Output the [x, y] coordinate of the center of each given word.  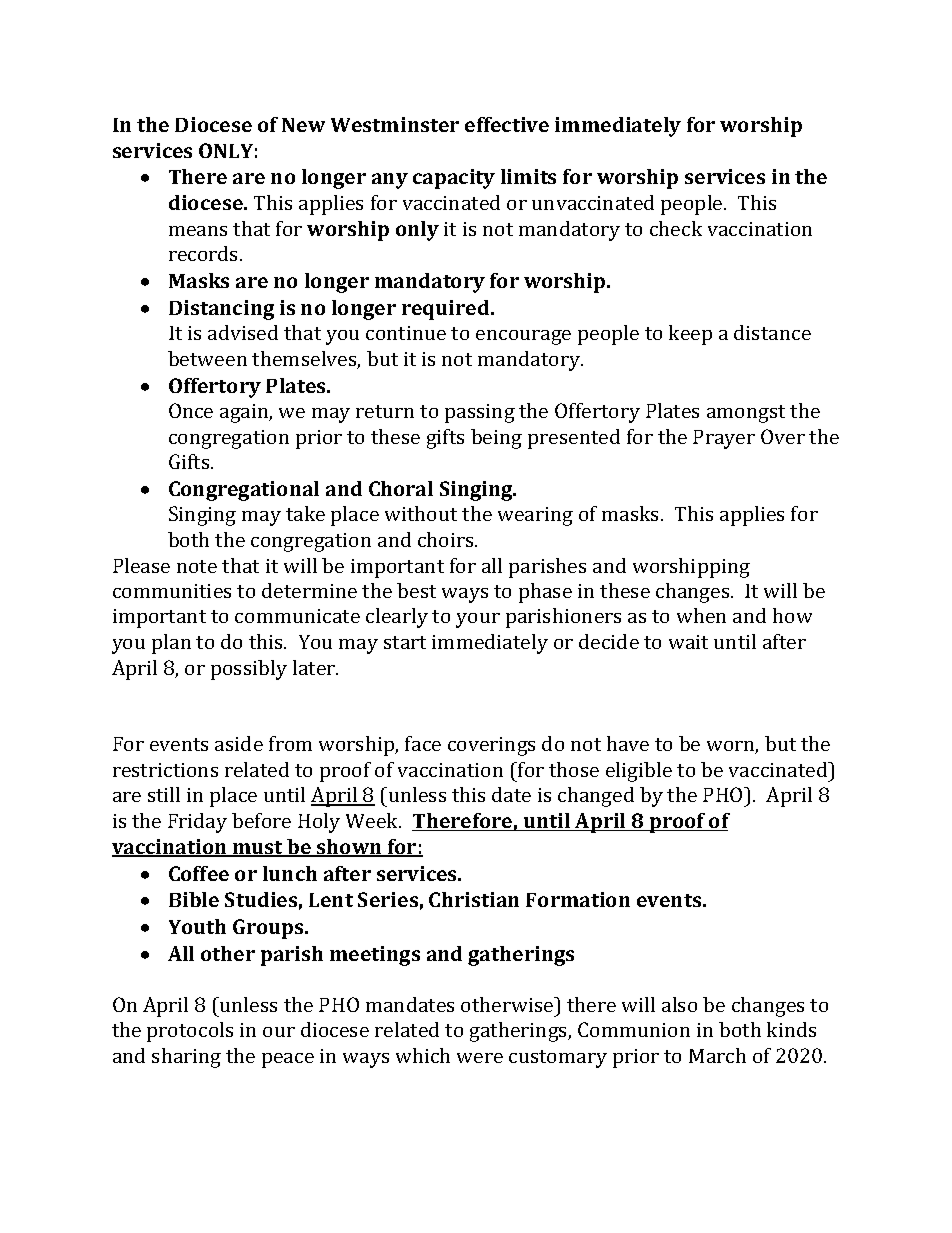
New [303, 125]
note [197, 566]
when [701, 615]
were [480, 1058]
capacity [454, 179]
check [676, 228]
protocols [190, 1032]
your [478, 620]
